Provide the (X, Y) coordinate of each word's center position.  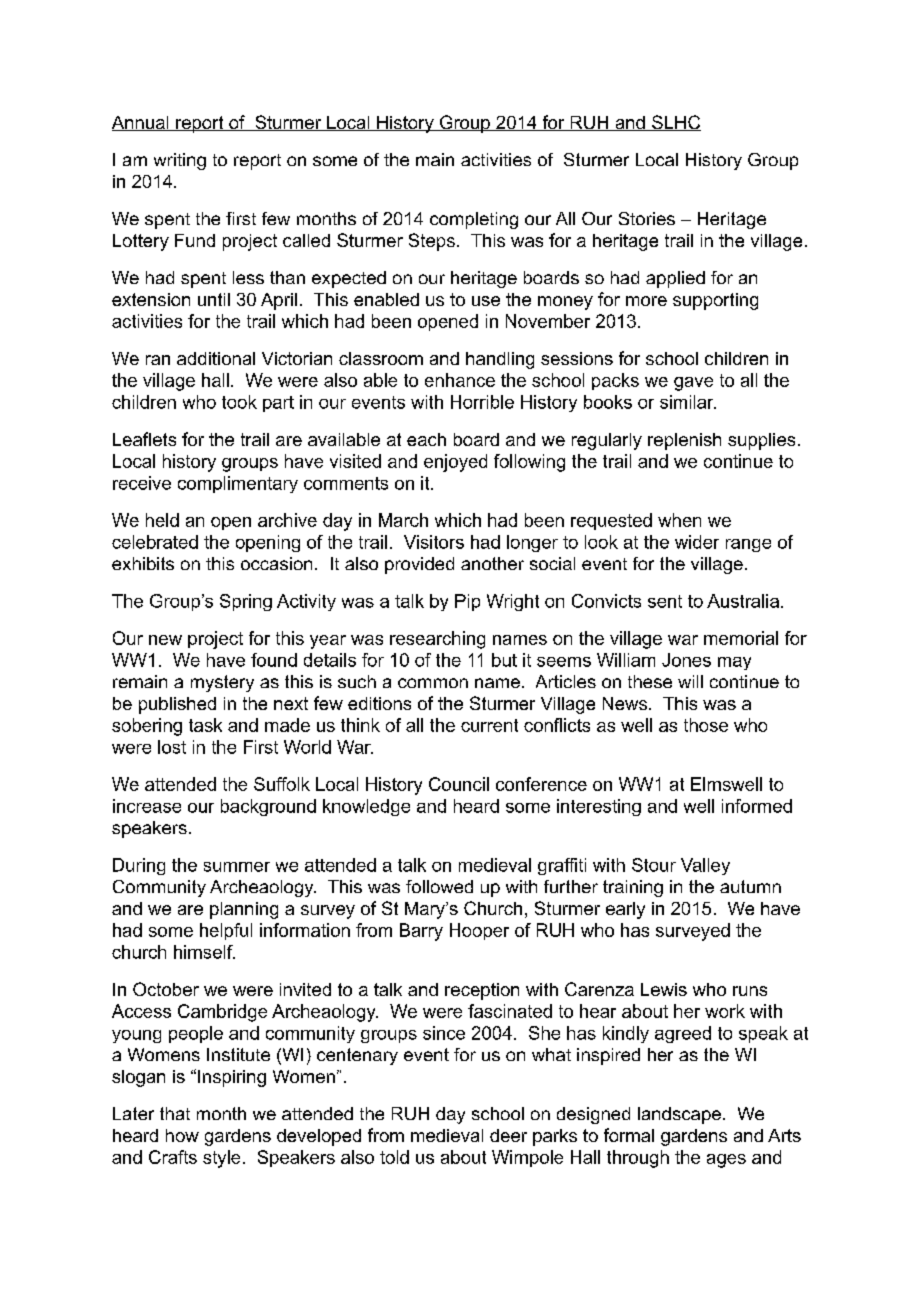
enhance (460, 380)
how (182, 1135)
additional (216, 358)
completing (474, 220)
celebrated (155, 542)
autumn (750, 886)
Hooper (479, 931)
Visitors (434, 542)
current (489, 725)
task (205, 725)
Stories (647, 218)
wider (697, 542)
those (706, 725)
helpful (226, 931)
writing (180, 161)
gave (693, 384)
